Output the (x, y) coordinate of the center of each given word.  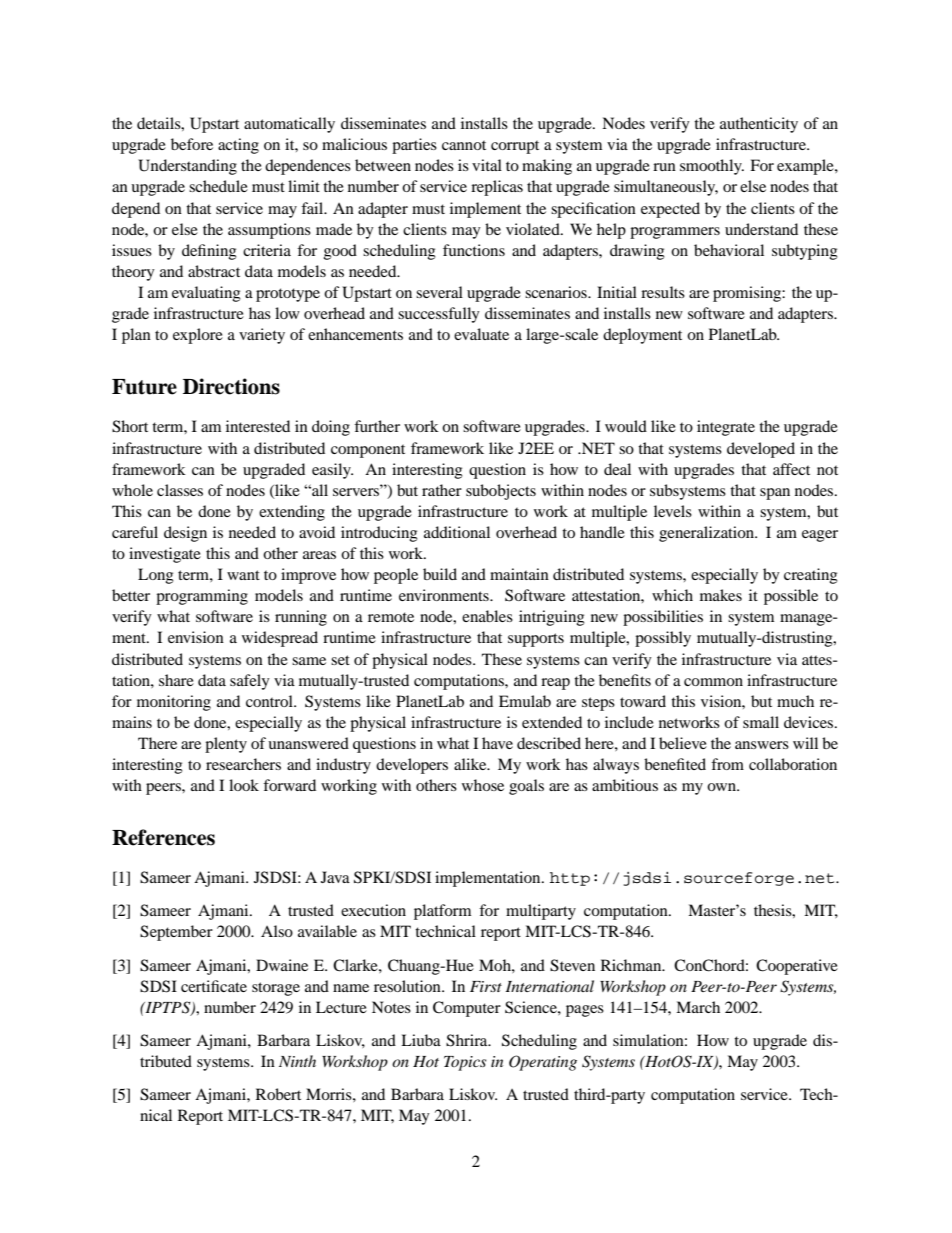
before (192, 144)
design (185, 534)
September (176, 933)
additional (457, 532)
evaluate (481, 334)
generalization (708, 534)
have (497, 743)
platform (442, 912)
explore (198, 336)
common (713, 682)
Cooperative (797, 967)
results (663, 292)
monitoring (174, 703)
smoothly (712, 167)
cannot (464, 145)
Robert (278, 1094)
